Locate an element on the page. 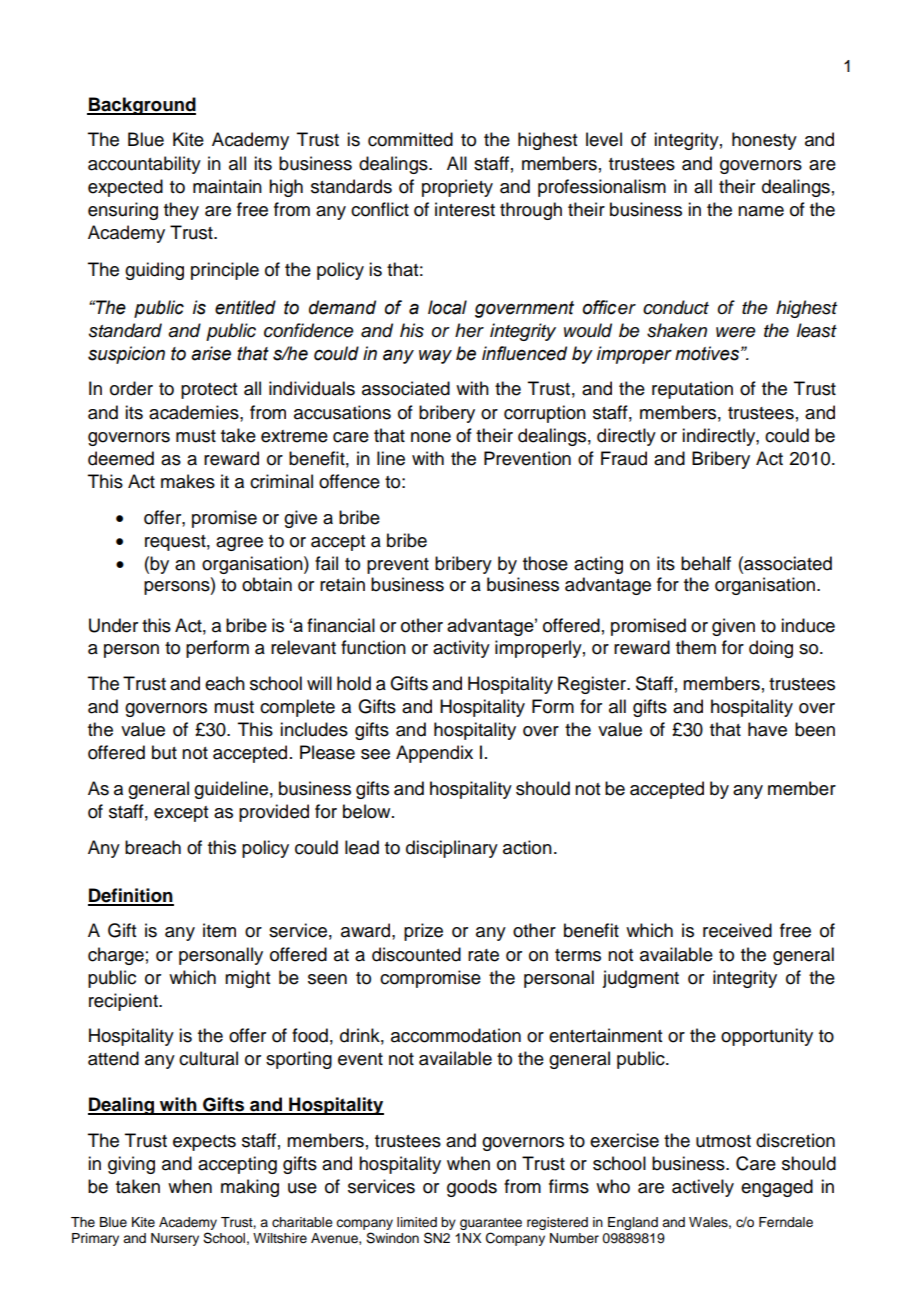 Image resolution: width=924 pixels, height=1307 pixels. except is located at coordinates (181, 814).
